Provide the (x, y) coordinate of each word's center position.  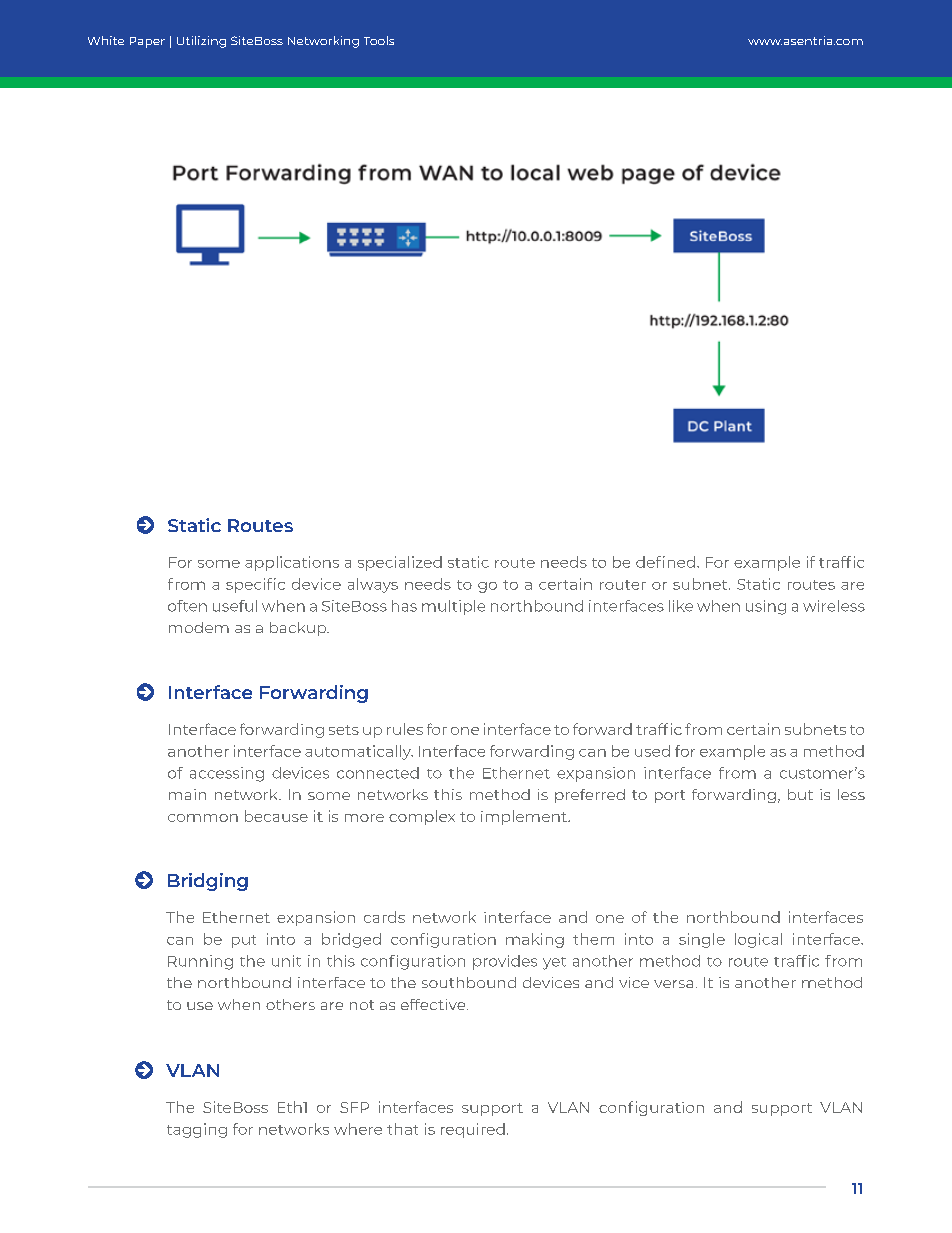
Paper (147, 42)
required (473, 1130)
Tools (379, 40)
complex (422, 817)
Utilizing (201, 42)
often (187, 606)
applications (292, 563)
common (203, 818)
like (681, 606)
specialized (400, 563)
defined (665, 562)
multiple (453, 607)
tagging (197, 1130)
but (800, 794)
